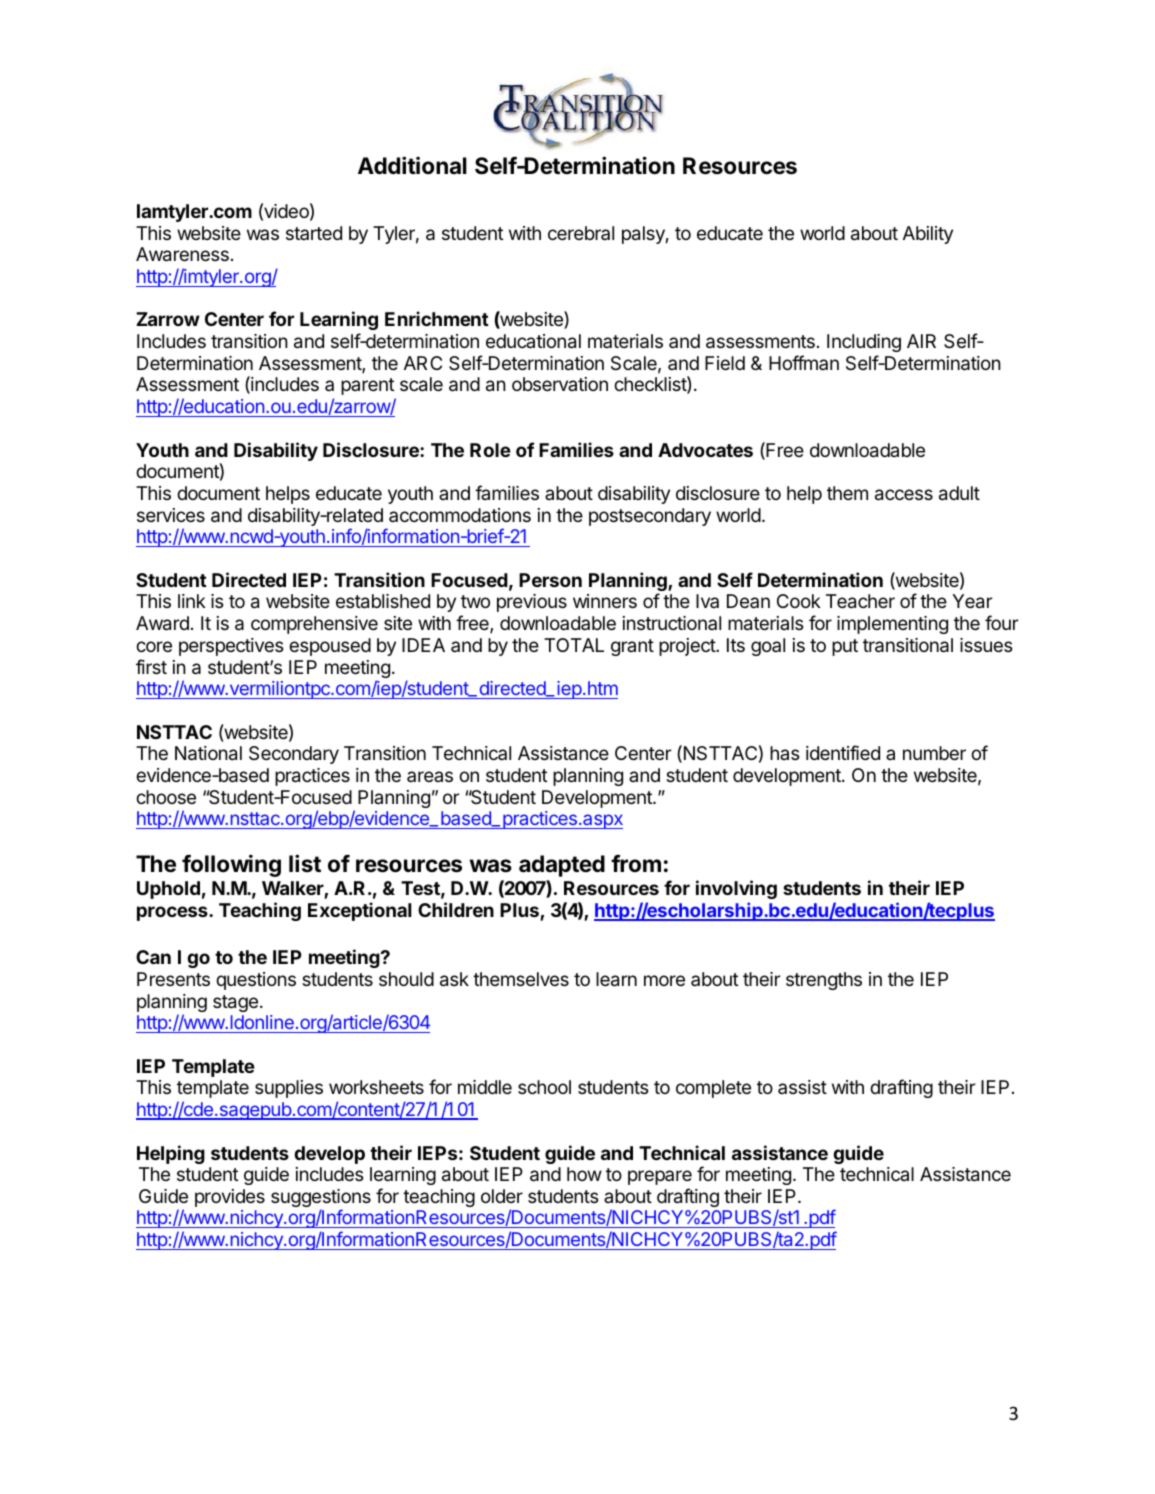 This screenshot has width=1155, height=1494. I want to click on Person, so click(550, 580).
